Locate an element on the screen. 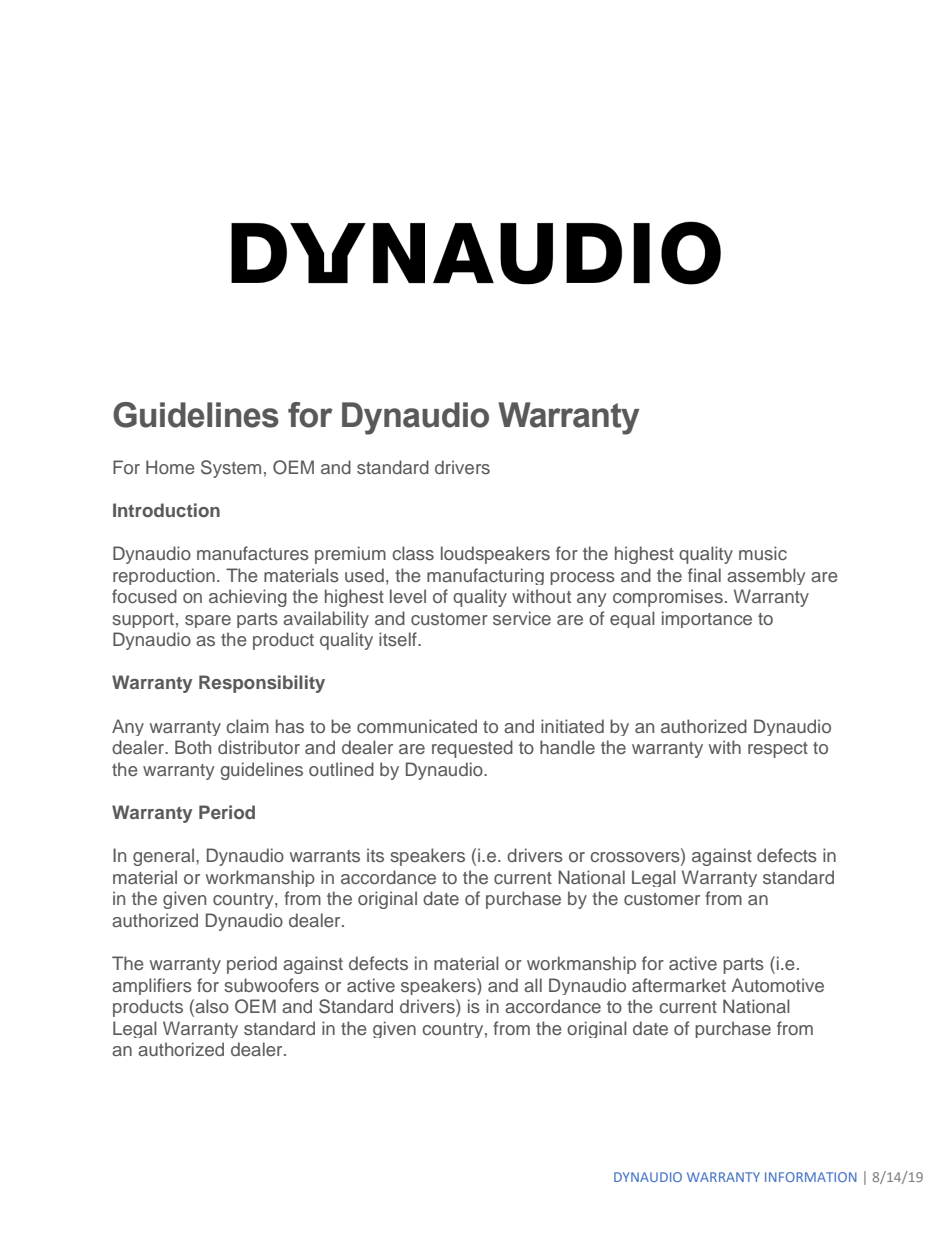  System is located at coordinates (231, 469).
